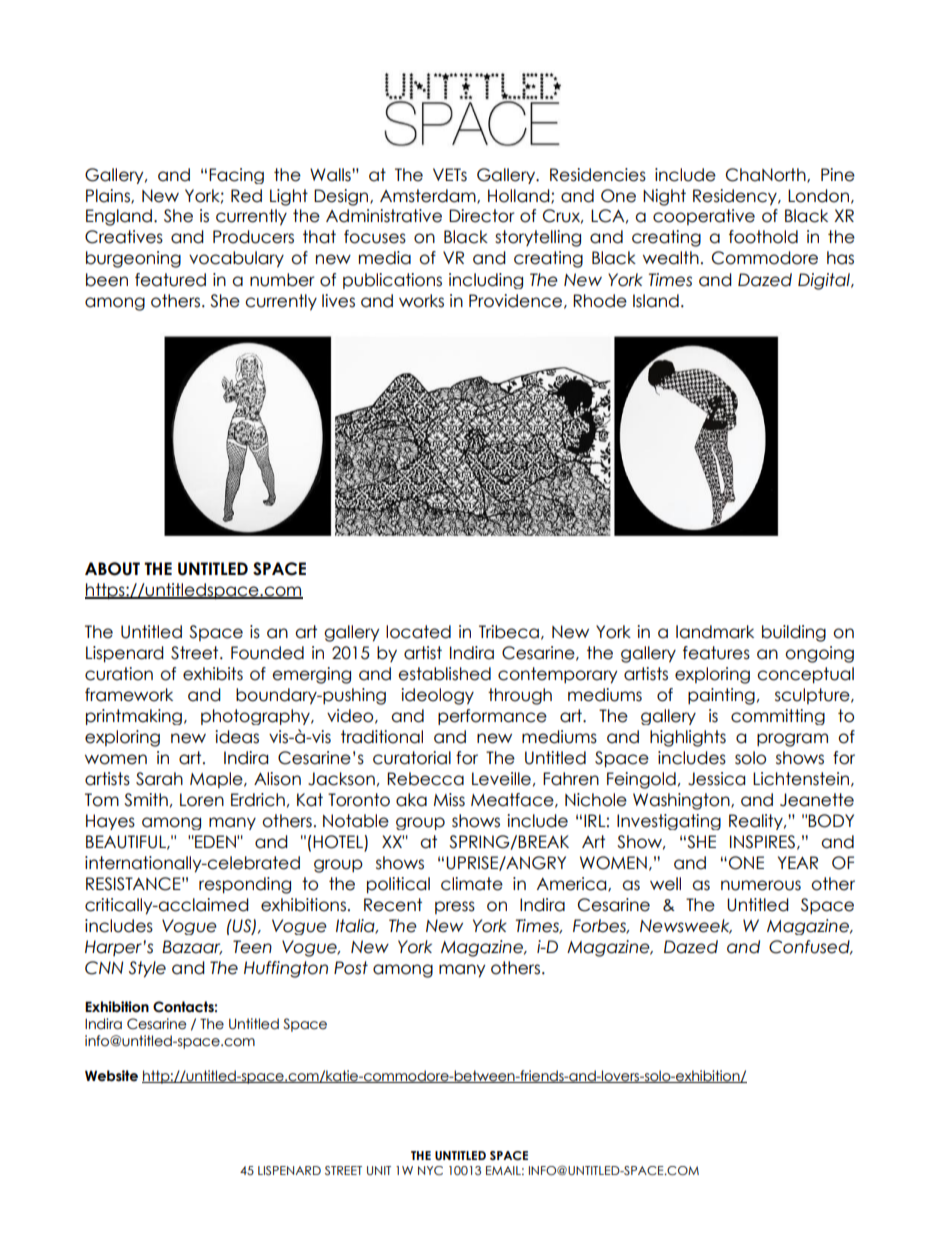 This document has width=952, height=1233. What do you see at coordinates (192, 947) in the document?
I see `Bazaar` at bounding box center [192, 947].
